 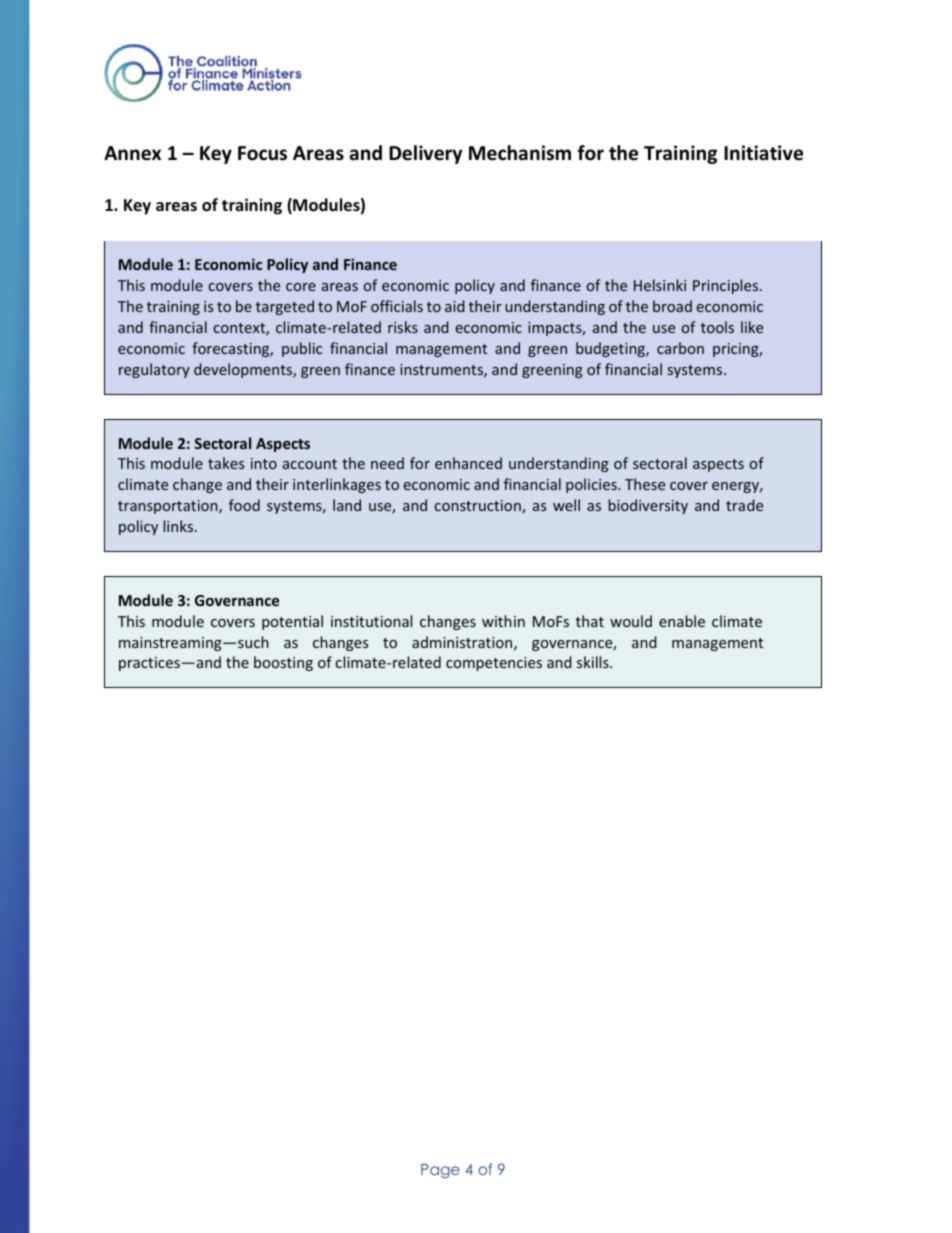 I want to click on Delivery, so click(x=426, y=154).
